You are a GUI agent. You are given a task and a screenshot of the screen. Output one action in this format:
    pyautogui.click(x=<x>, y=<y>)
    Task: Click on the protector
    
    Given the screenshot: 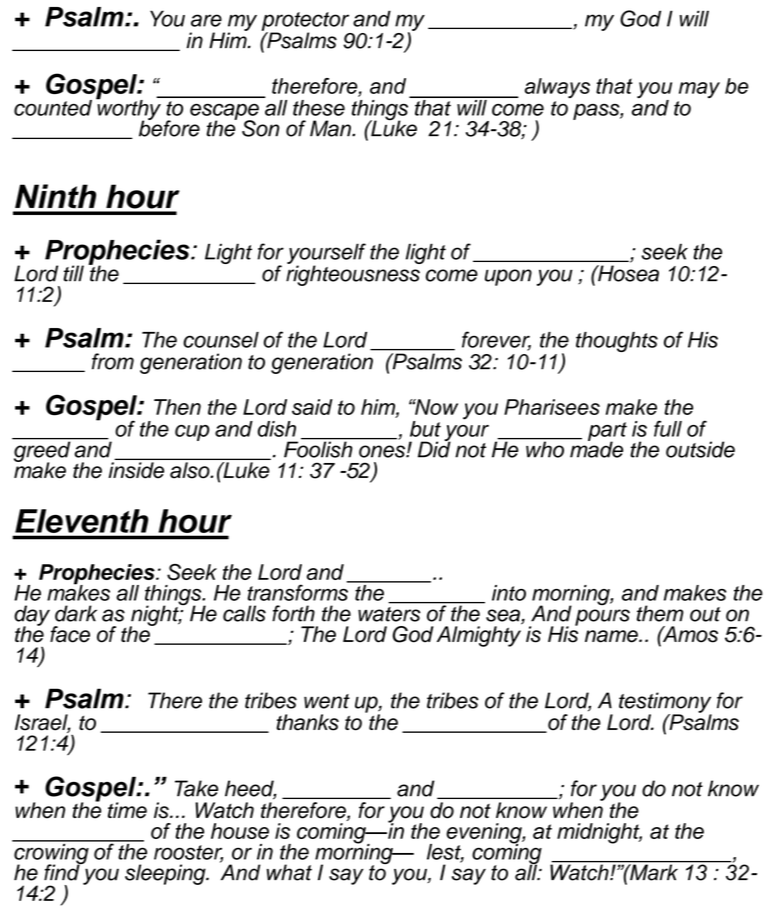 What is the action you would take?
    pyautogui.click(x=305, y=22)
